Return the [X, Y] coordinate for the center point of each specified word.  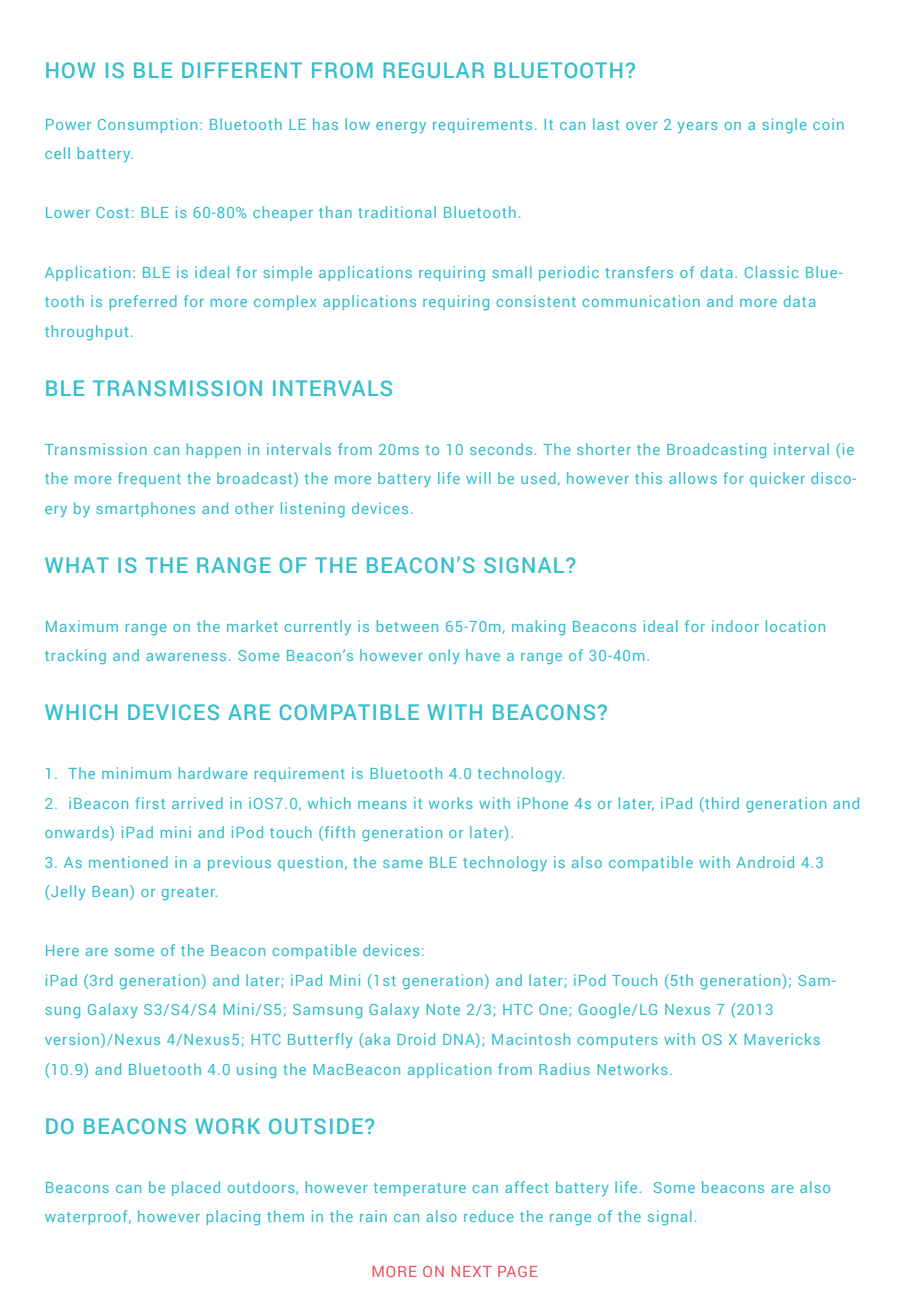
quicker [777, 479]
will [478, 478]
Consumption [147, 125]
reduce [489, 1216]
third [721, 803]
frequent [149, 479]
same [403, 864]
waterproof [87, 1217]
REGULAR [433, 70]
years [698, 127]
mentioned [128, 862]
